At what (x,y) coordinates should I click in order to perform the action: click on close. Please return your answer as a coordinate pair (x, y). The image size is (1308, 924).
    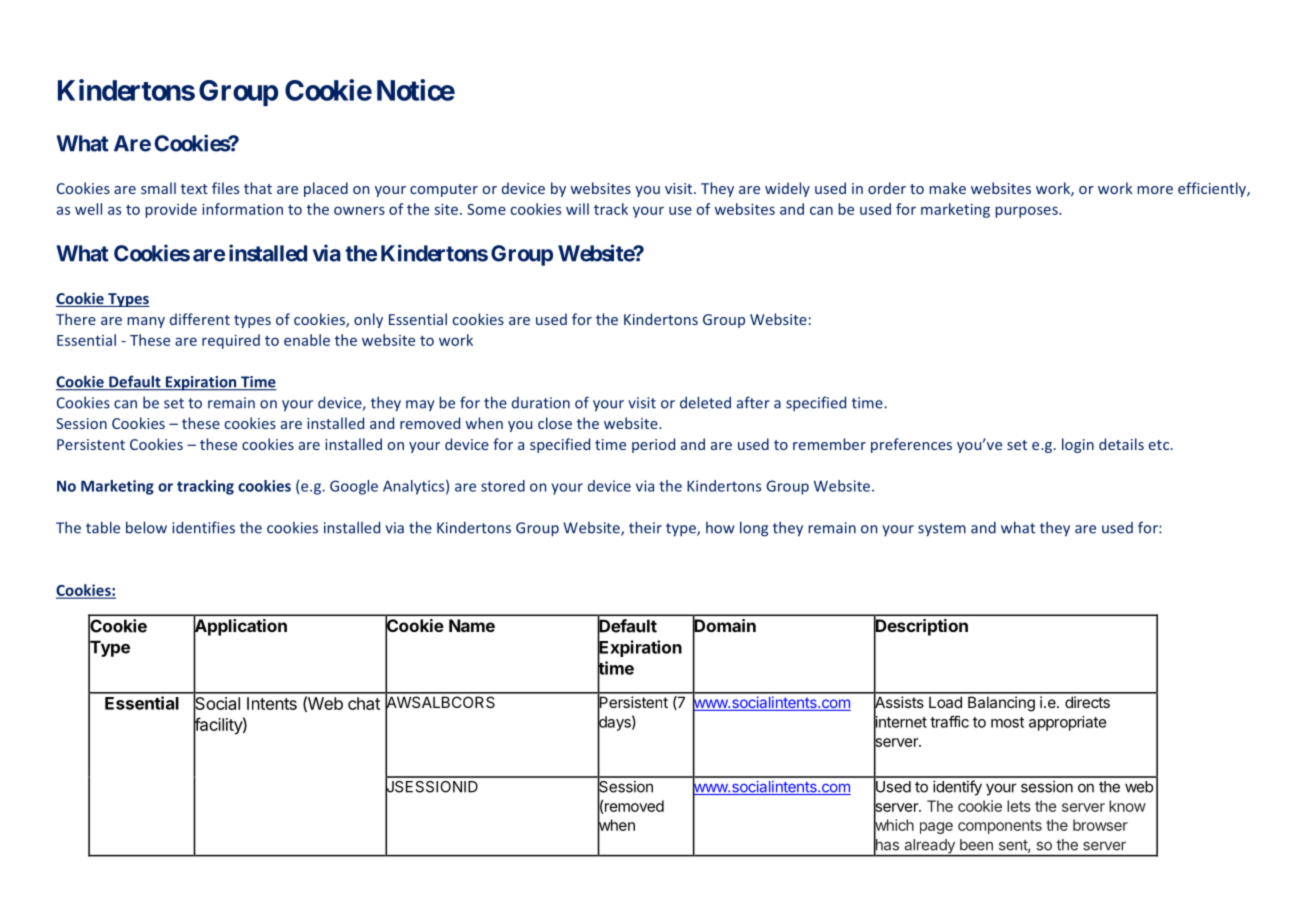
    Looking at the image, I should click on (555, 423).
